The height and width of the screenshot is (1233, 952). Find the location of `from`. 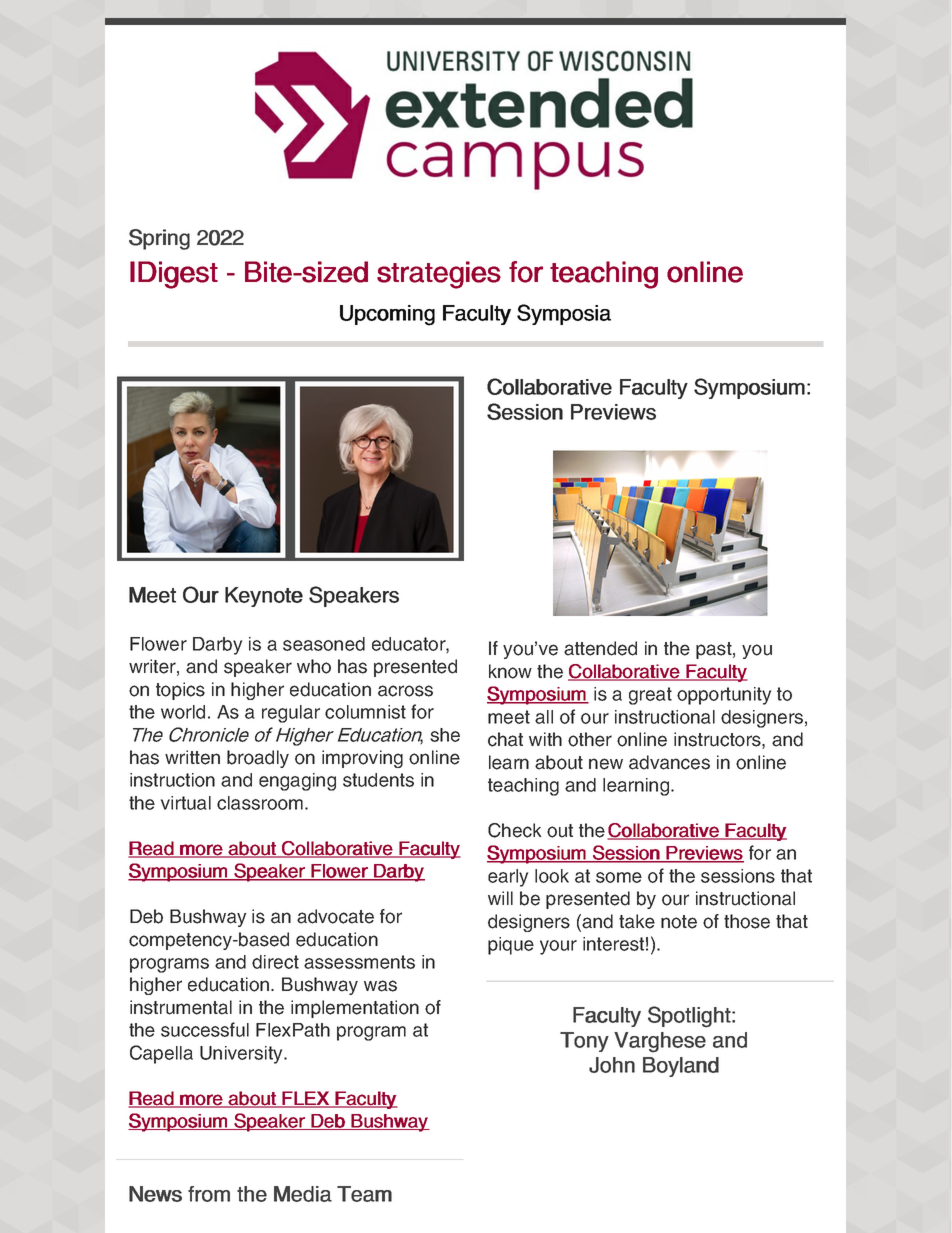

from is located at coordinates (209, 1194).
